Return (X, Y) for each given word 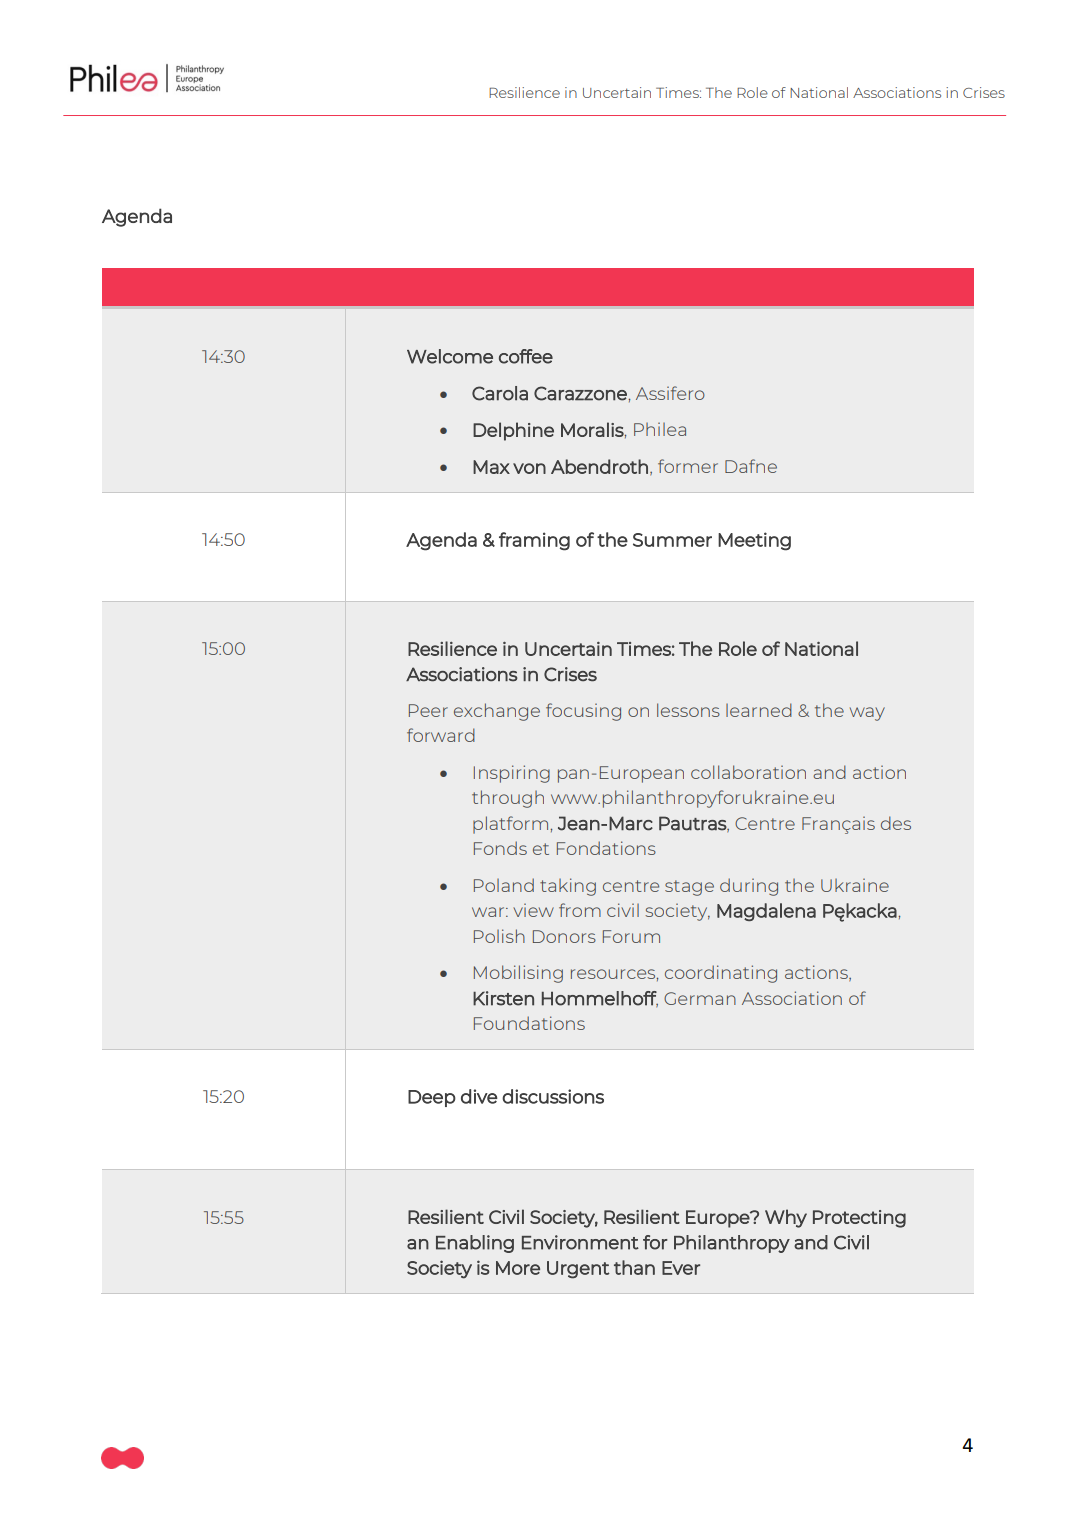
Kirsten (503, 998)
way (867, 714)
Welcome (450, 356)
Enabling (475, 1244)
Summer (672, 540)
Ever (681, 1268)
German (700, 998)
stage (689, 888)
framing (534, 541)
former (688, 466)
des (896, 823)
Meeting (754, 541)
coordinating (721, 974)
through (508, 799)
